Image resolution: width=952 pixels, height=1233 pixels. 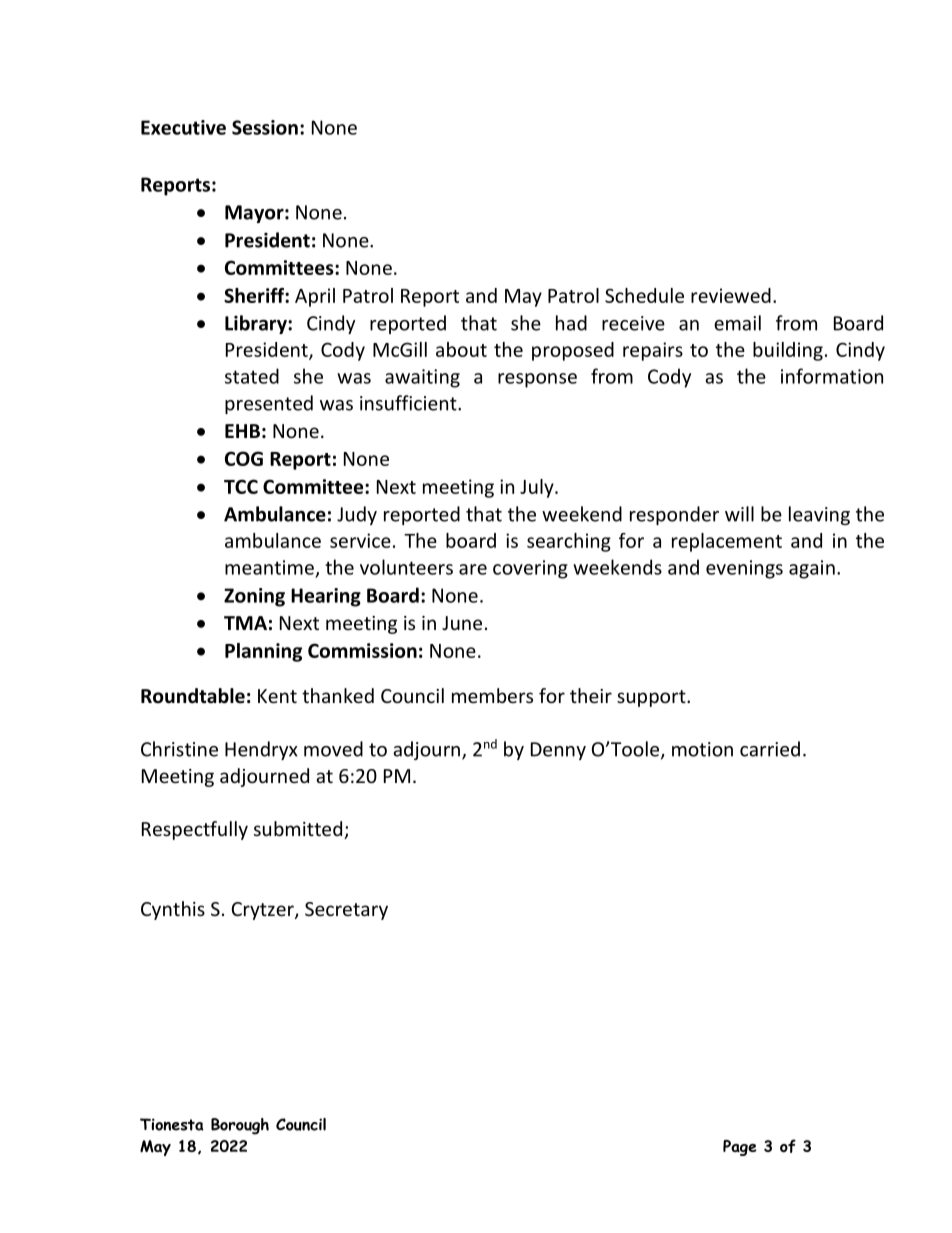 I want to click on Session, so click(x=265, y=127).
